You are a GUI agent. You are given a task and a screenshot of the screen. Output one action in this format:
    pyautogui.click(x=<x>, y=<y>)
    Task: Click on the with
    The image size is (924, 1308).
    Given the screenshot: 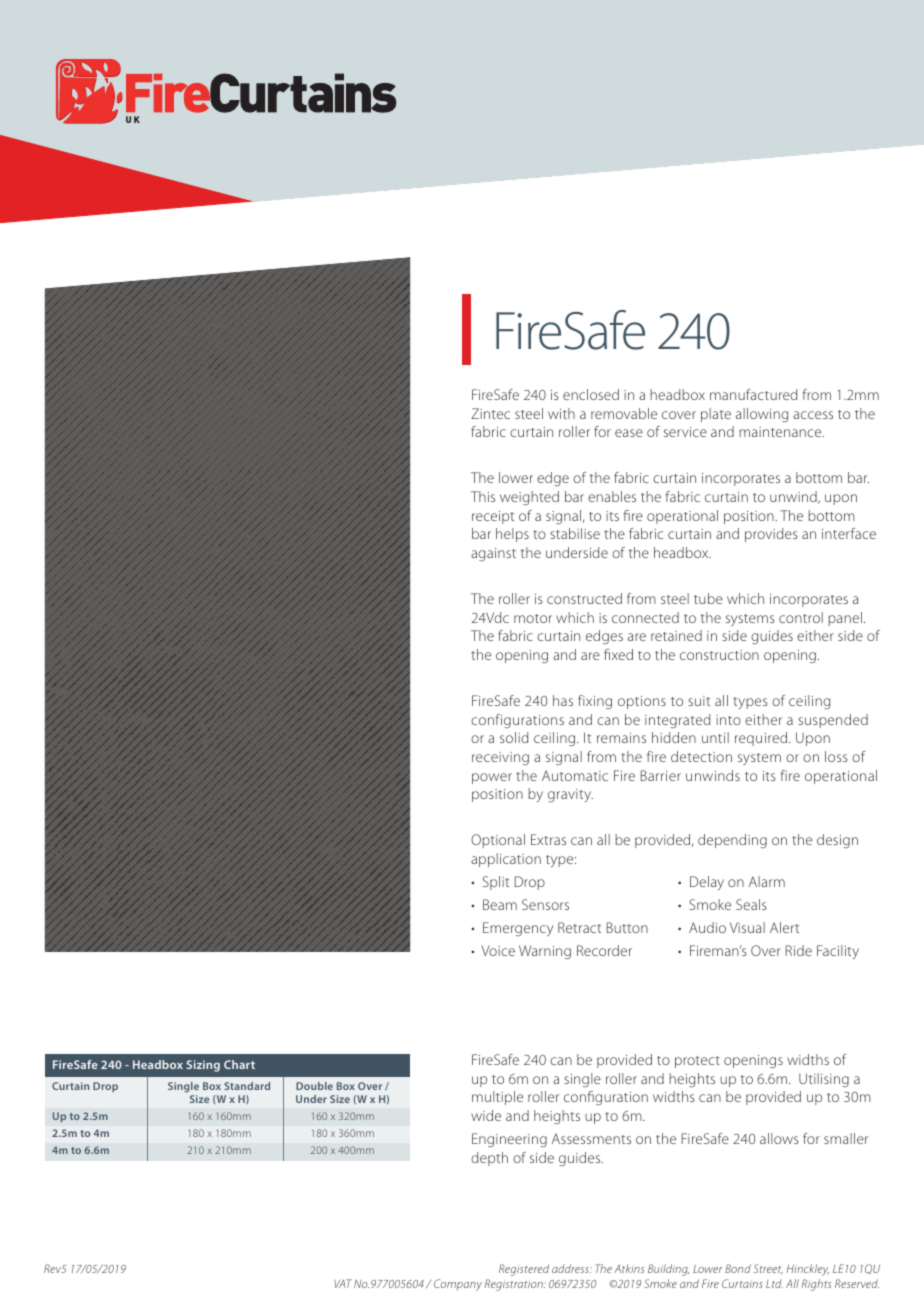 What is the action you would take?
    pyautogui.click(x=561, y=413)
